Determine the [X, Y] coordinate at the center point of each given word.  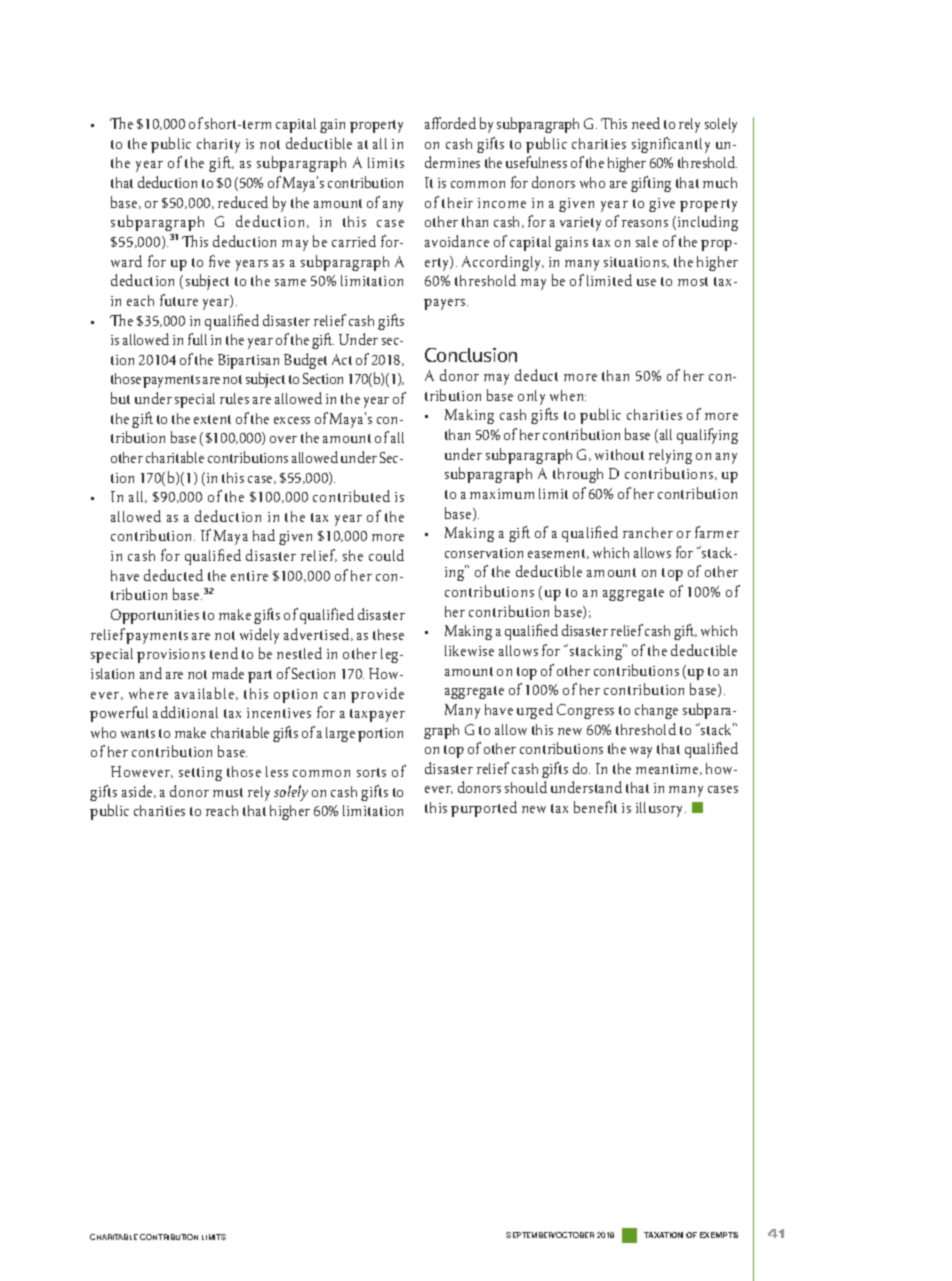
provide [377, 695]
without [619, 454]
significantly [671, 145]
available [206, 693]
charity [218, 145]
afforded [450, 123]
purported [484, 809]
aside [138, 791]
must [228, 792]
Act [342, 359]
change [656, 711]
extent [212, 419]
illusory [661, 809]
